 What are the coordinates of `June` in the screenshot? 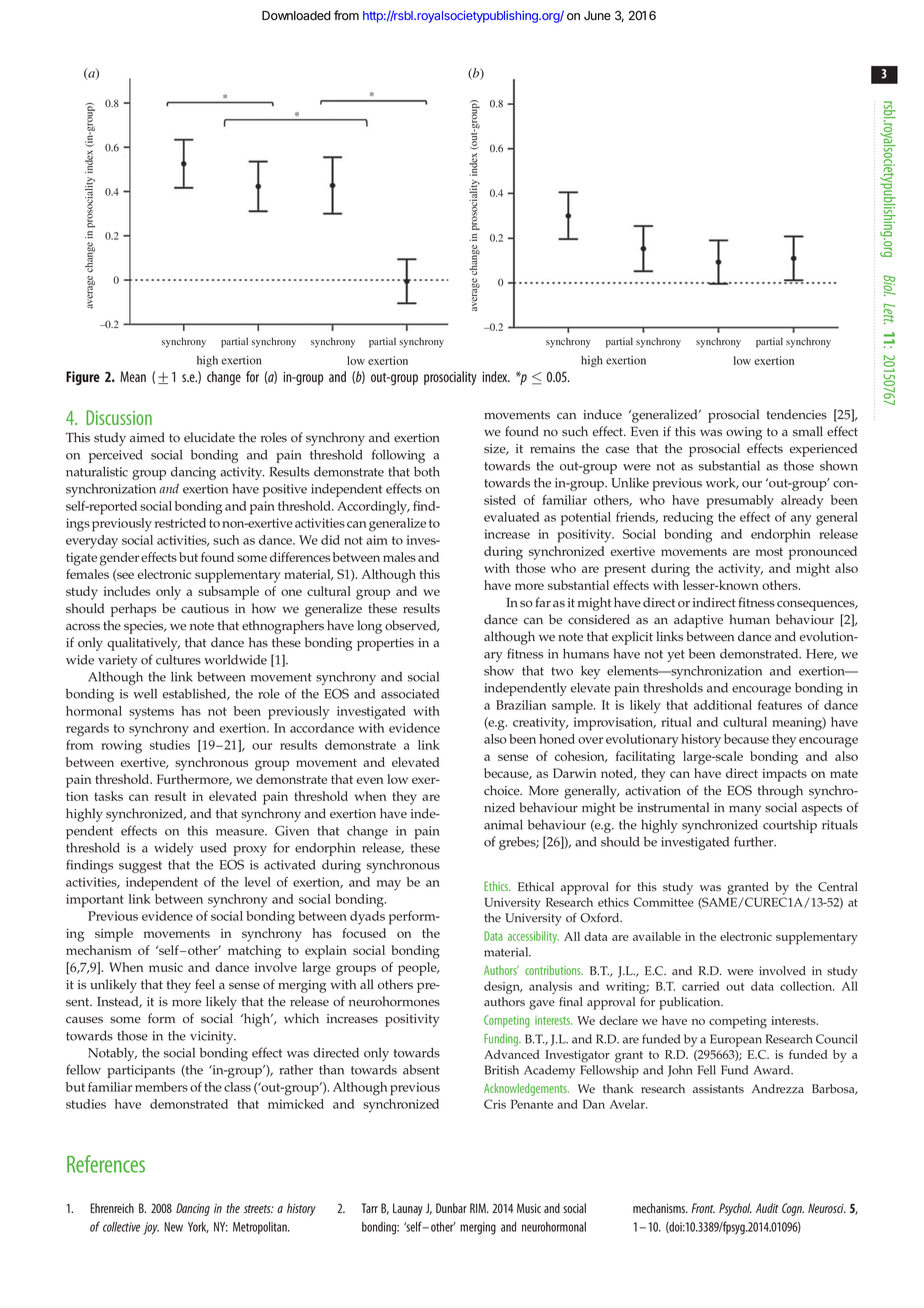 It's located at (597, 16).
